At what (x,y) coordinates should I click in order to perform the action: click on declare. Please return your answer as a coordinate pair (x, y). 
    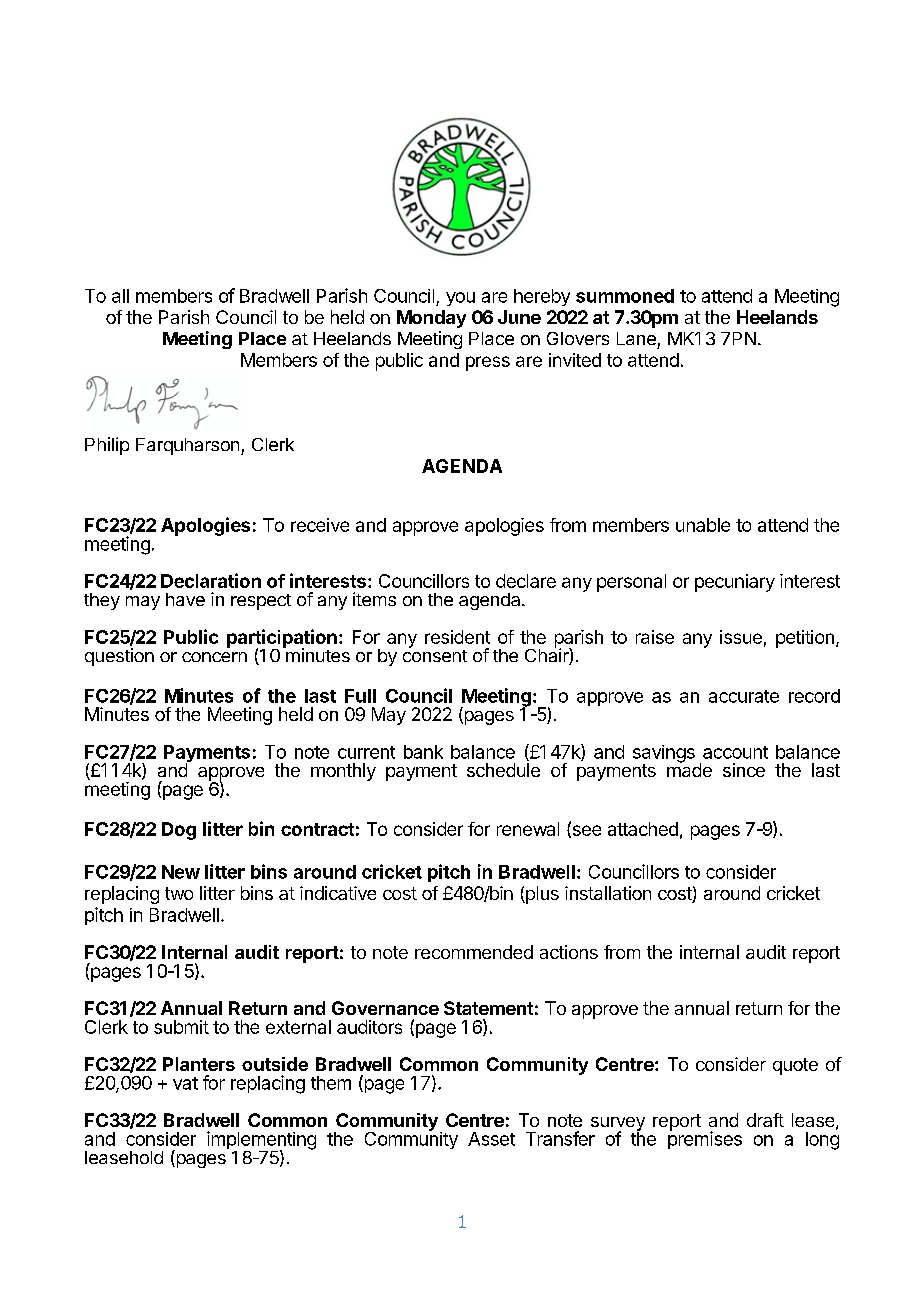
    Looking at the image, I should click on (526, 581).
